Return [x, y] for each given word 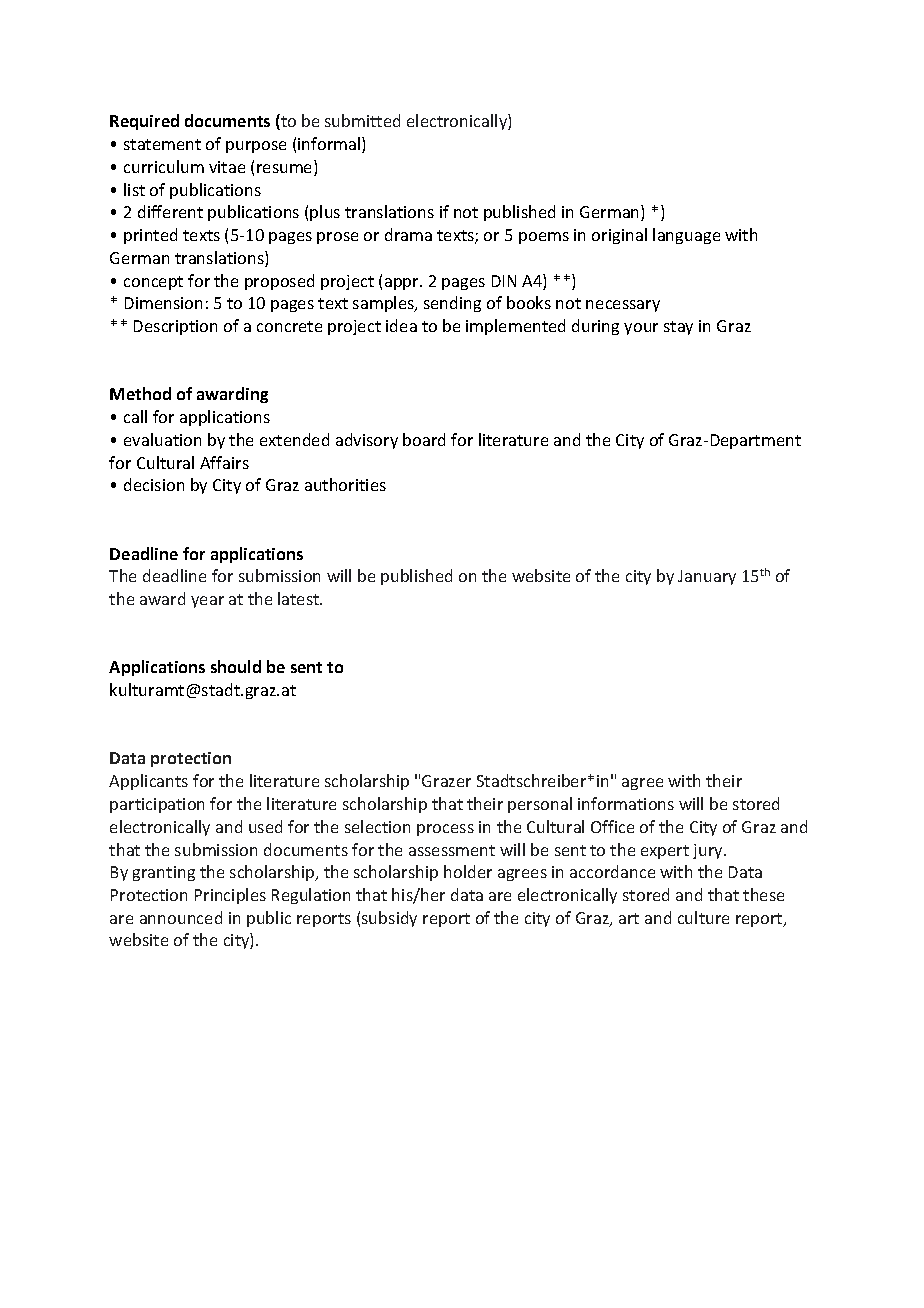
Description [175, 327]
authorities [345, 484]
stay [678, 328]
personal [540, 805]
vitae [227, 167]
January [707, 577]
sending [452, 304]
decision [154, 484]
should [236, 666]
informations [626, 803]
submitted [362, 120]
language [686, 236]
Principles [230, 896]
